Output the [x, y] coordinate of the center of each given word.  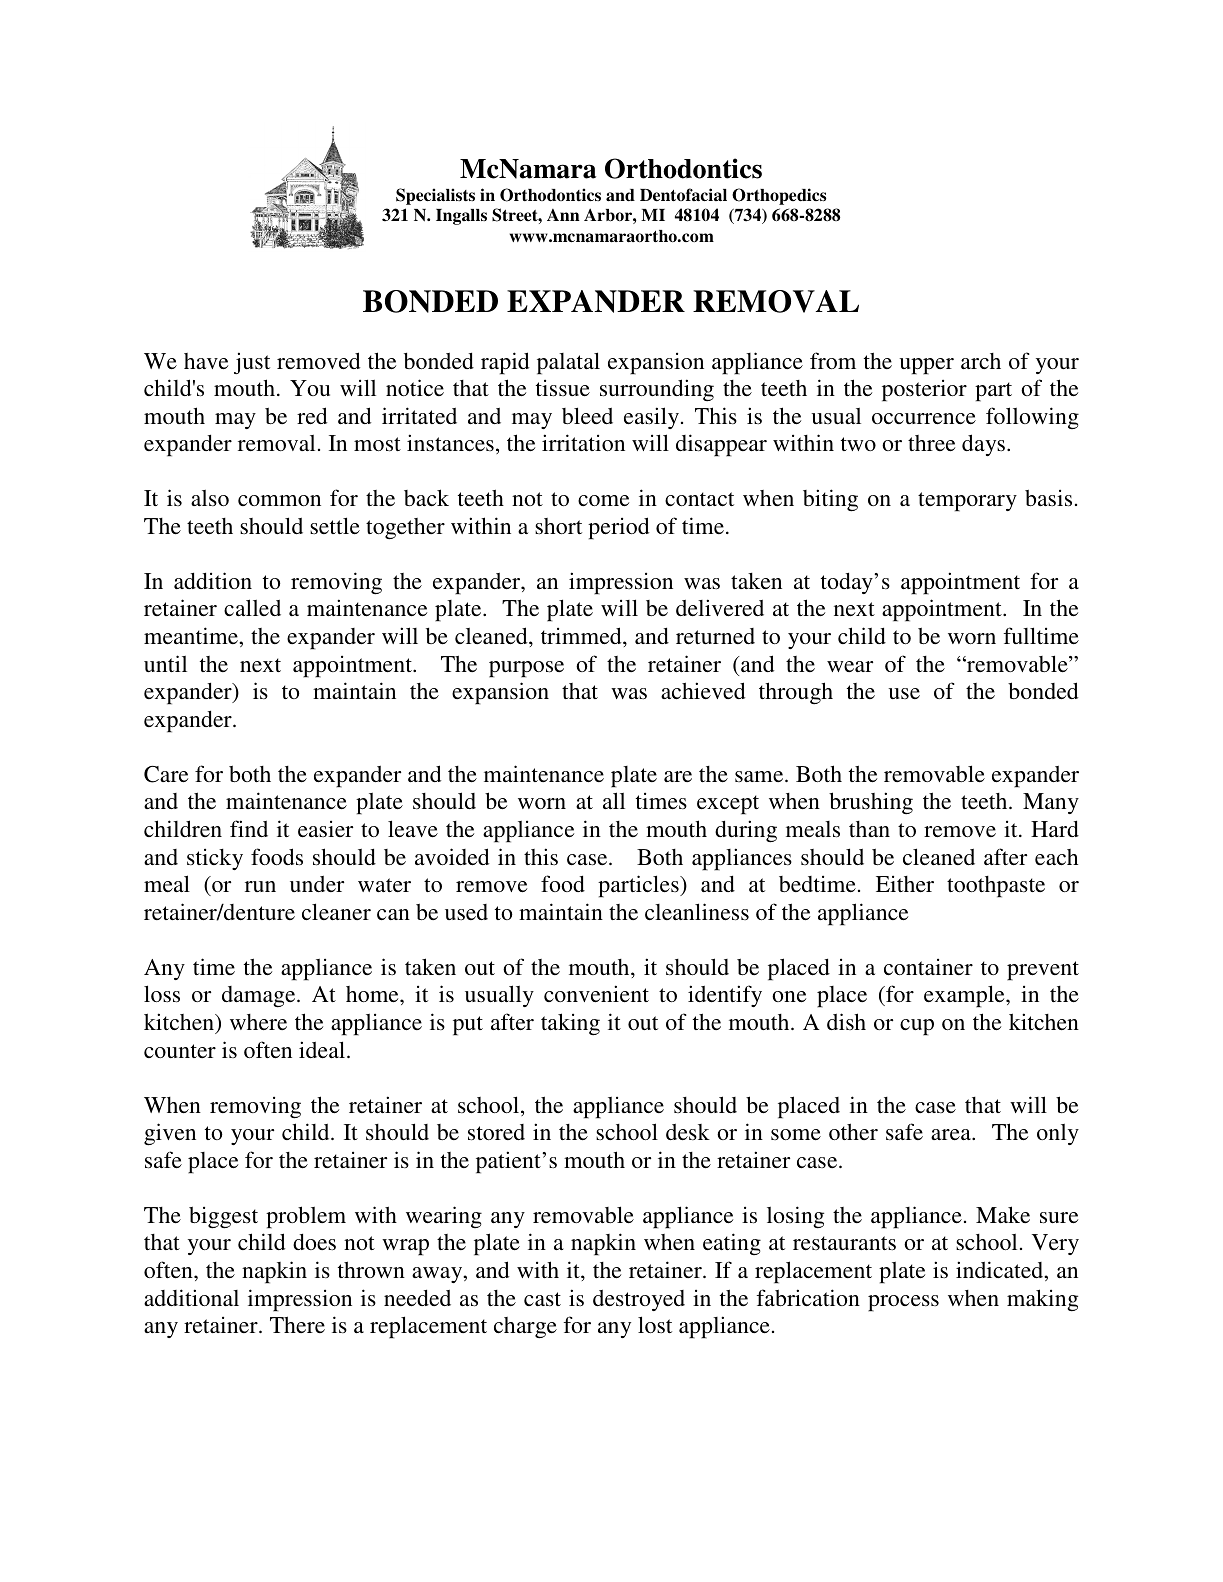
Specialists [435, 196]
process [903, 1303]
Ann [563, 215]
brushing [871, 803]
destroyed [639, 1300]
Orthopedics [779, 196]
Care [166, 774]
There [297, 1324]
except [728, 805]
